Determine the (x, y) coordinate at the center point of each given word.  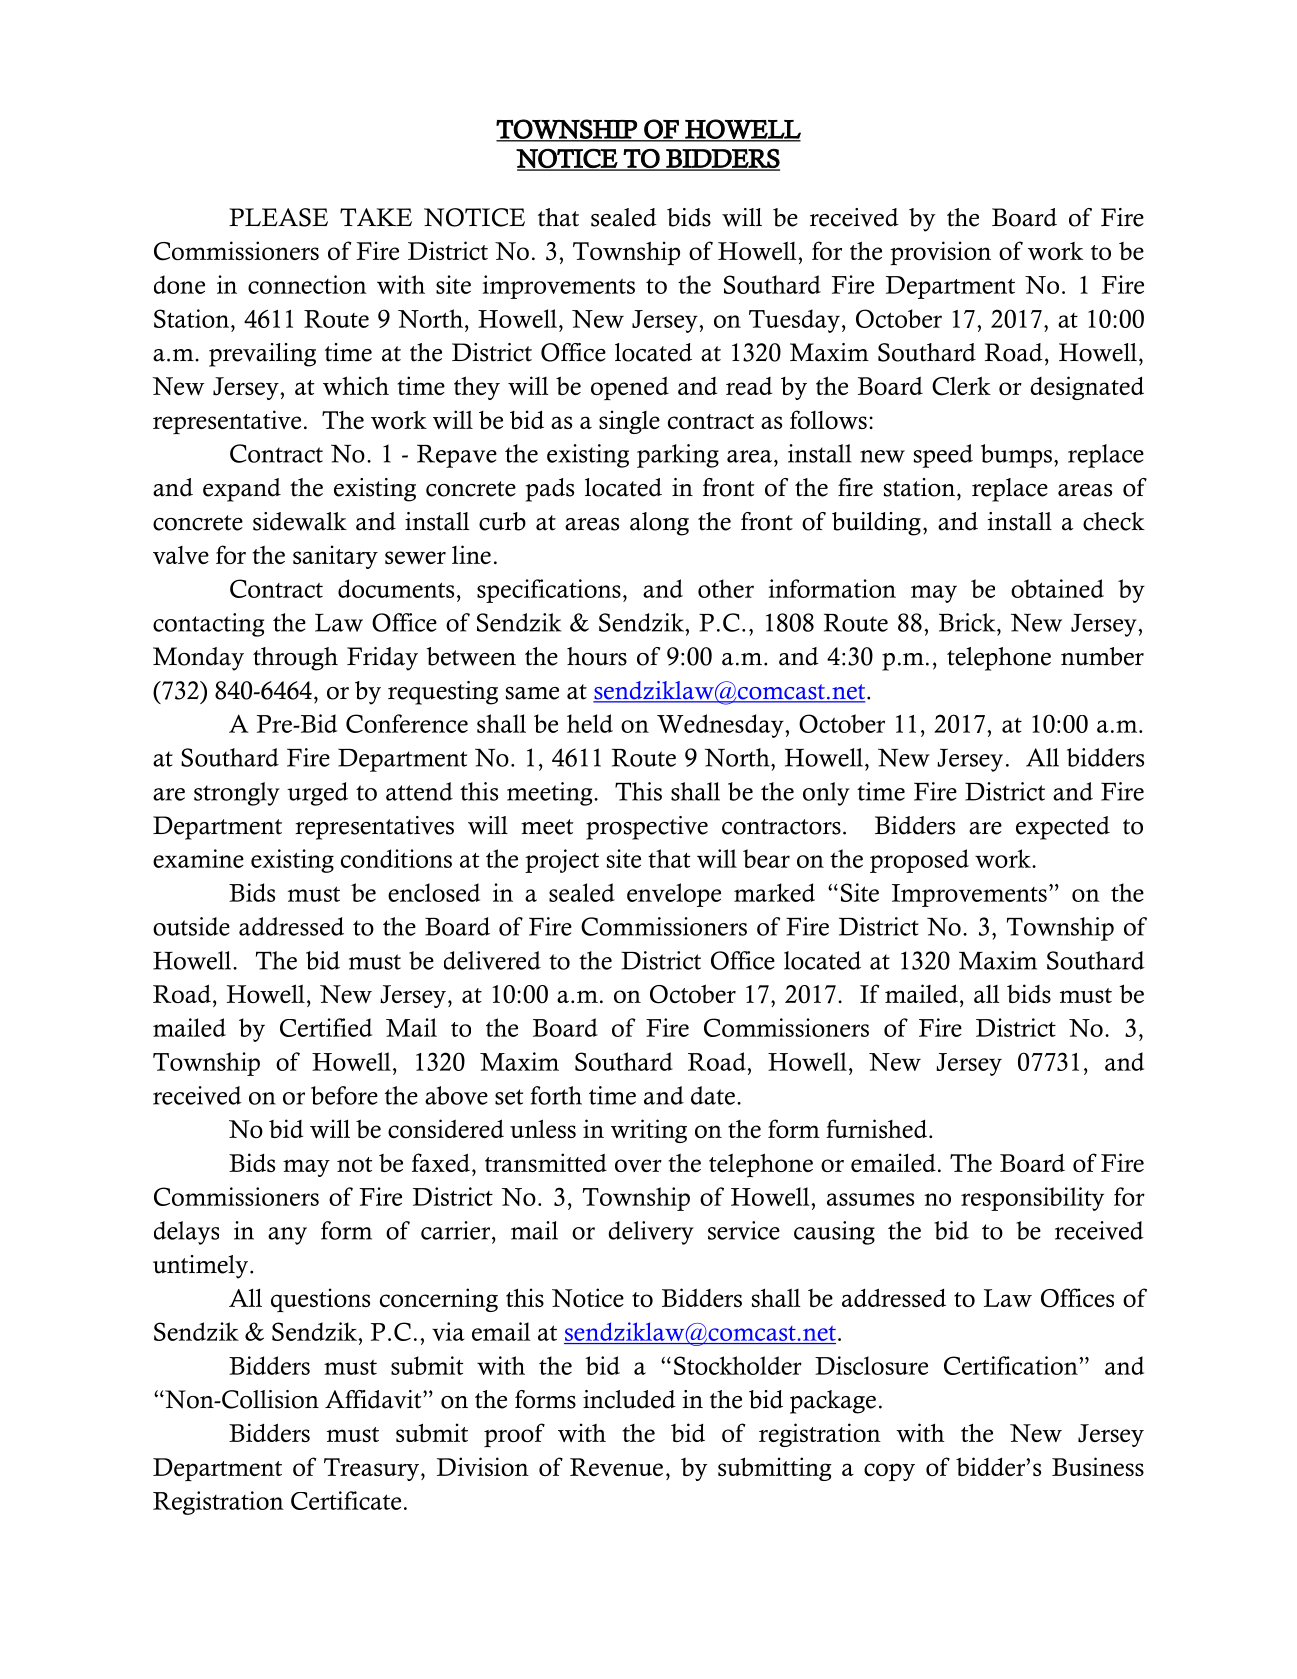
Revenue (616, 1467)
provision (940, 253)
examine (198, 858)
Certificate (346, 1500)
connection (307, 284)
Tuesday (794, 321)
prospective (647, 828)
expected (1063, 828)
